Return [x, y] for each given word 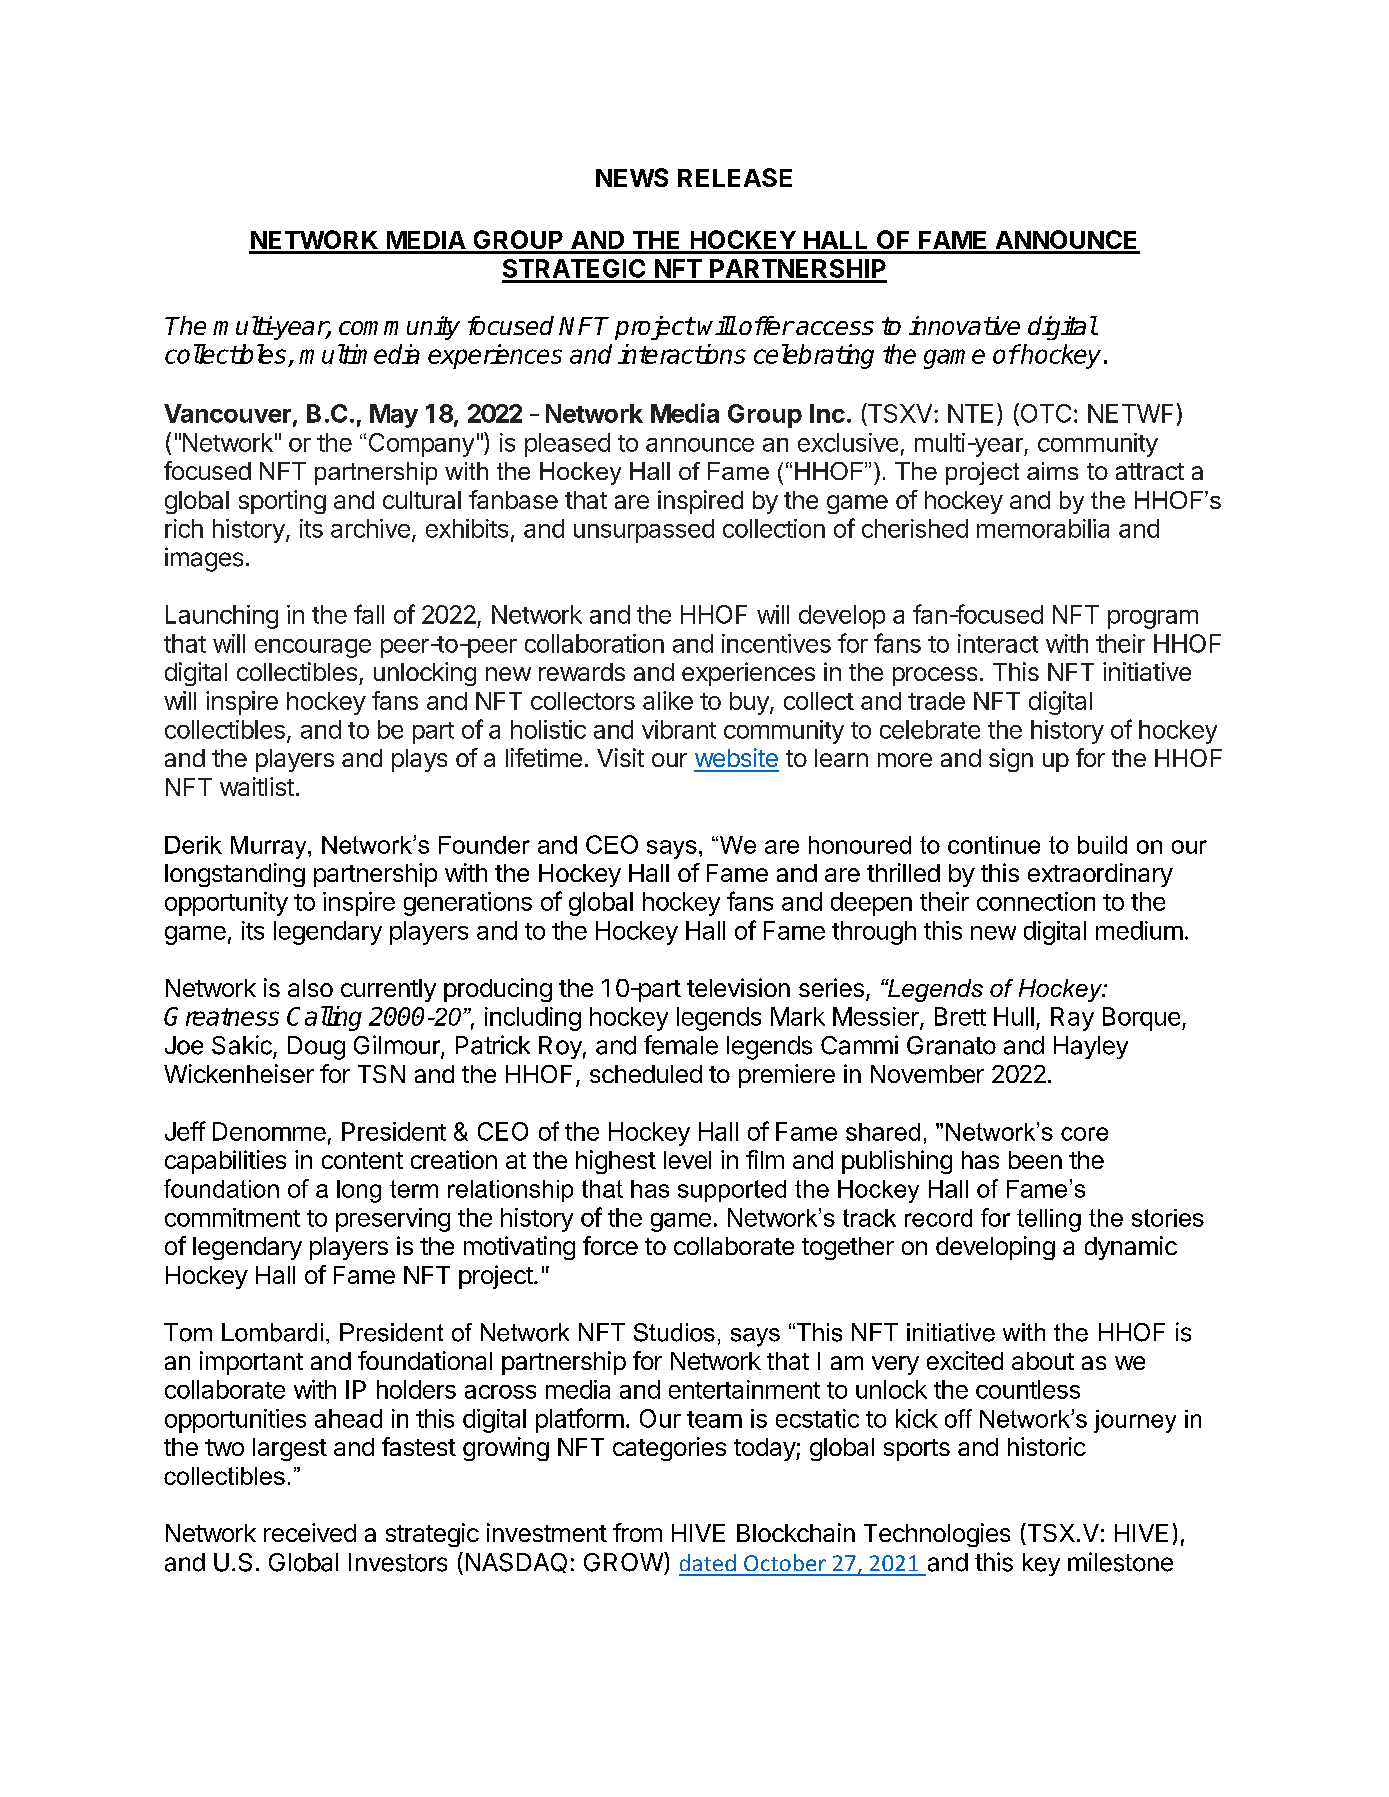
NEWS [632, 177]
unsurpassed [644, 531]
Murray [270, 847]
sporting [282, 502]
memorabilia [1043, 528]
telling [1049, 1220]
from [637, 1532]
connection [1036, 901]
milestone [1120, 1562]
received [310, 1532]
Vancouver [227, 413]
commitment [232, 1217]
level [687, 1160]
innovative [964, 325]
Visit [620, 757]
